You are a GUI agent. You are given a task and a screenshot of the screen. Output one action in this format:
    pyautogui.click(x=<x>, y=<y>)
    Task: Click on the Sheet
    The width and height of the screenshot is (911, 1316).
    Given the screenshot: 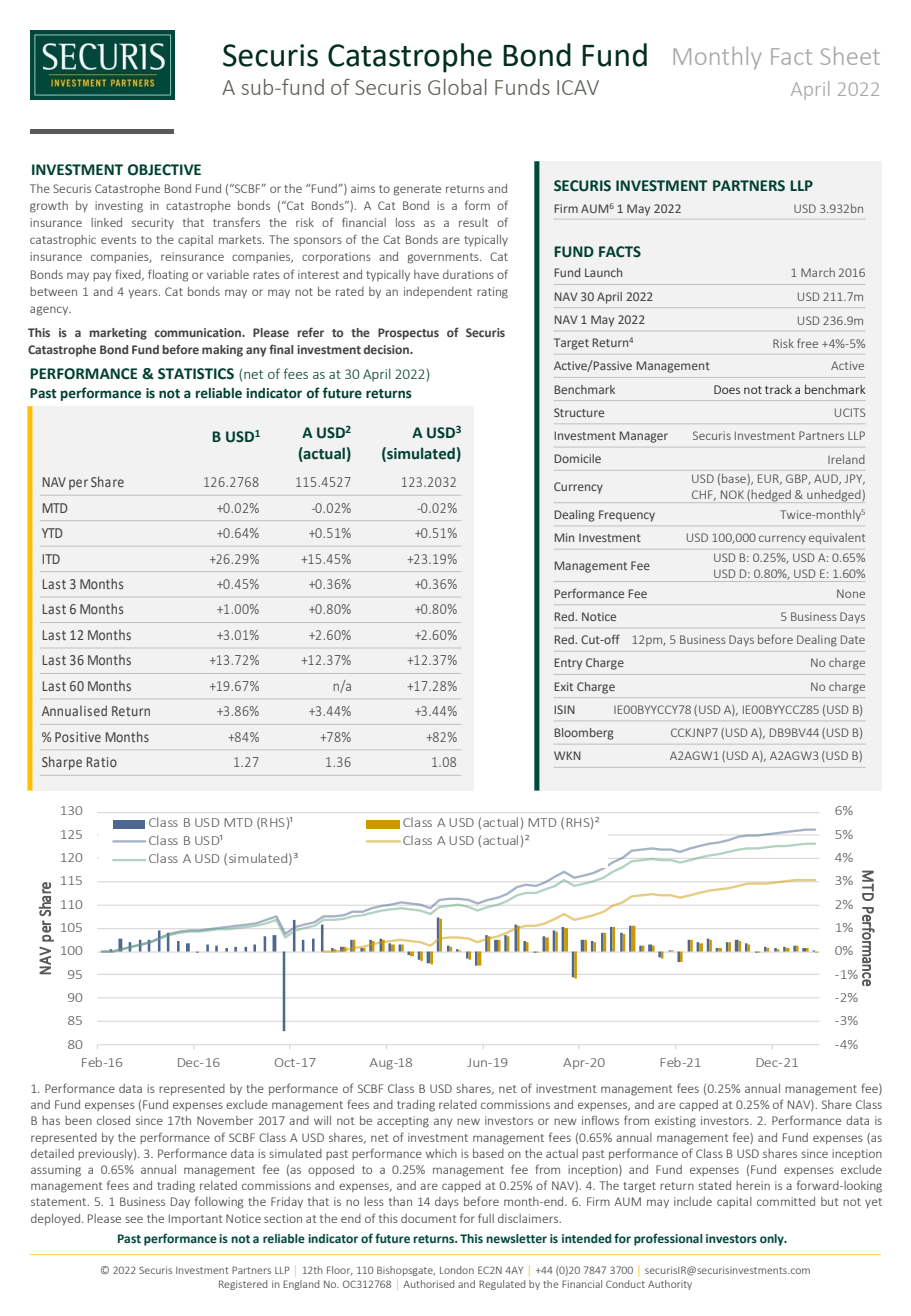 What is the action you would take?
    pyautogui.click(x=850, y=56)
